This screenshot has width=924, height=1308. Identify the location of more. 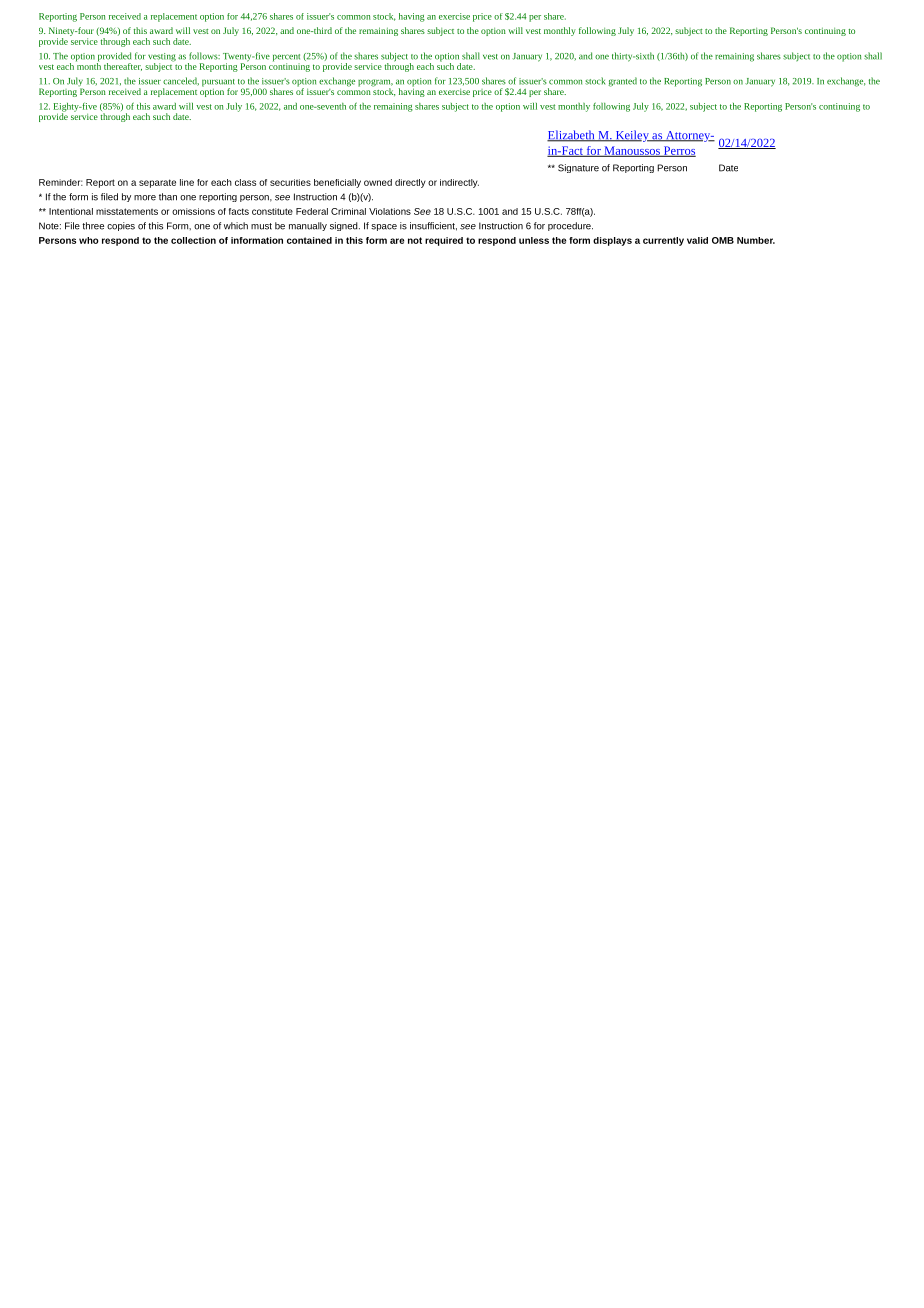
(145, 198).
